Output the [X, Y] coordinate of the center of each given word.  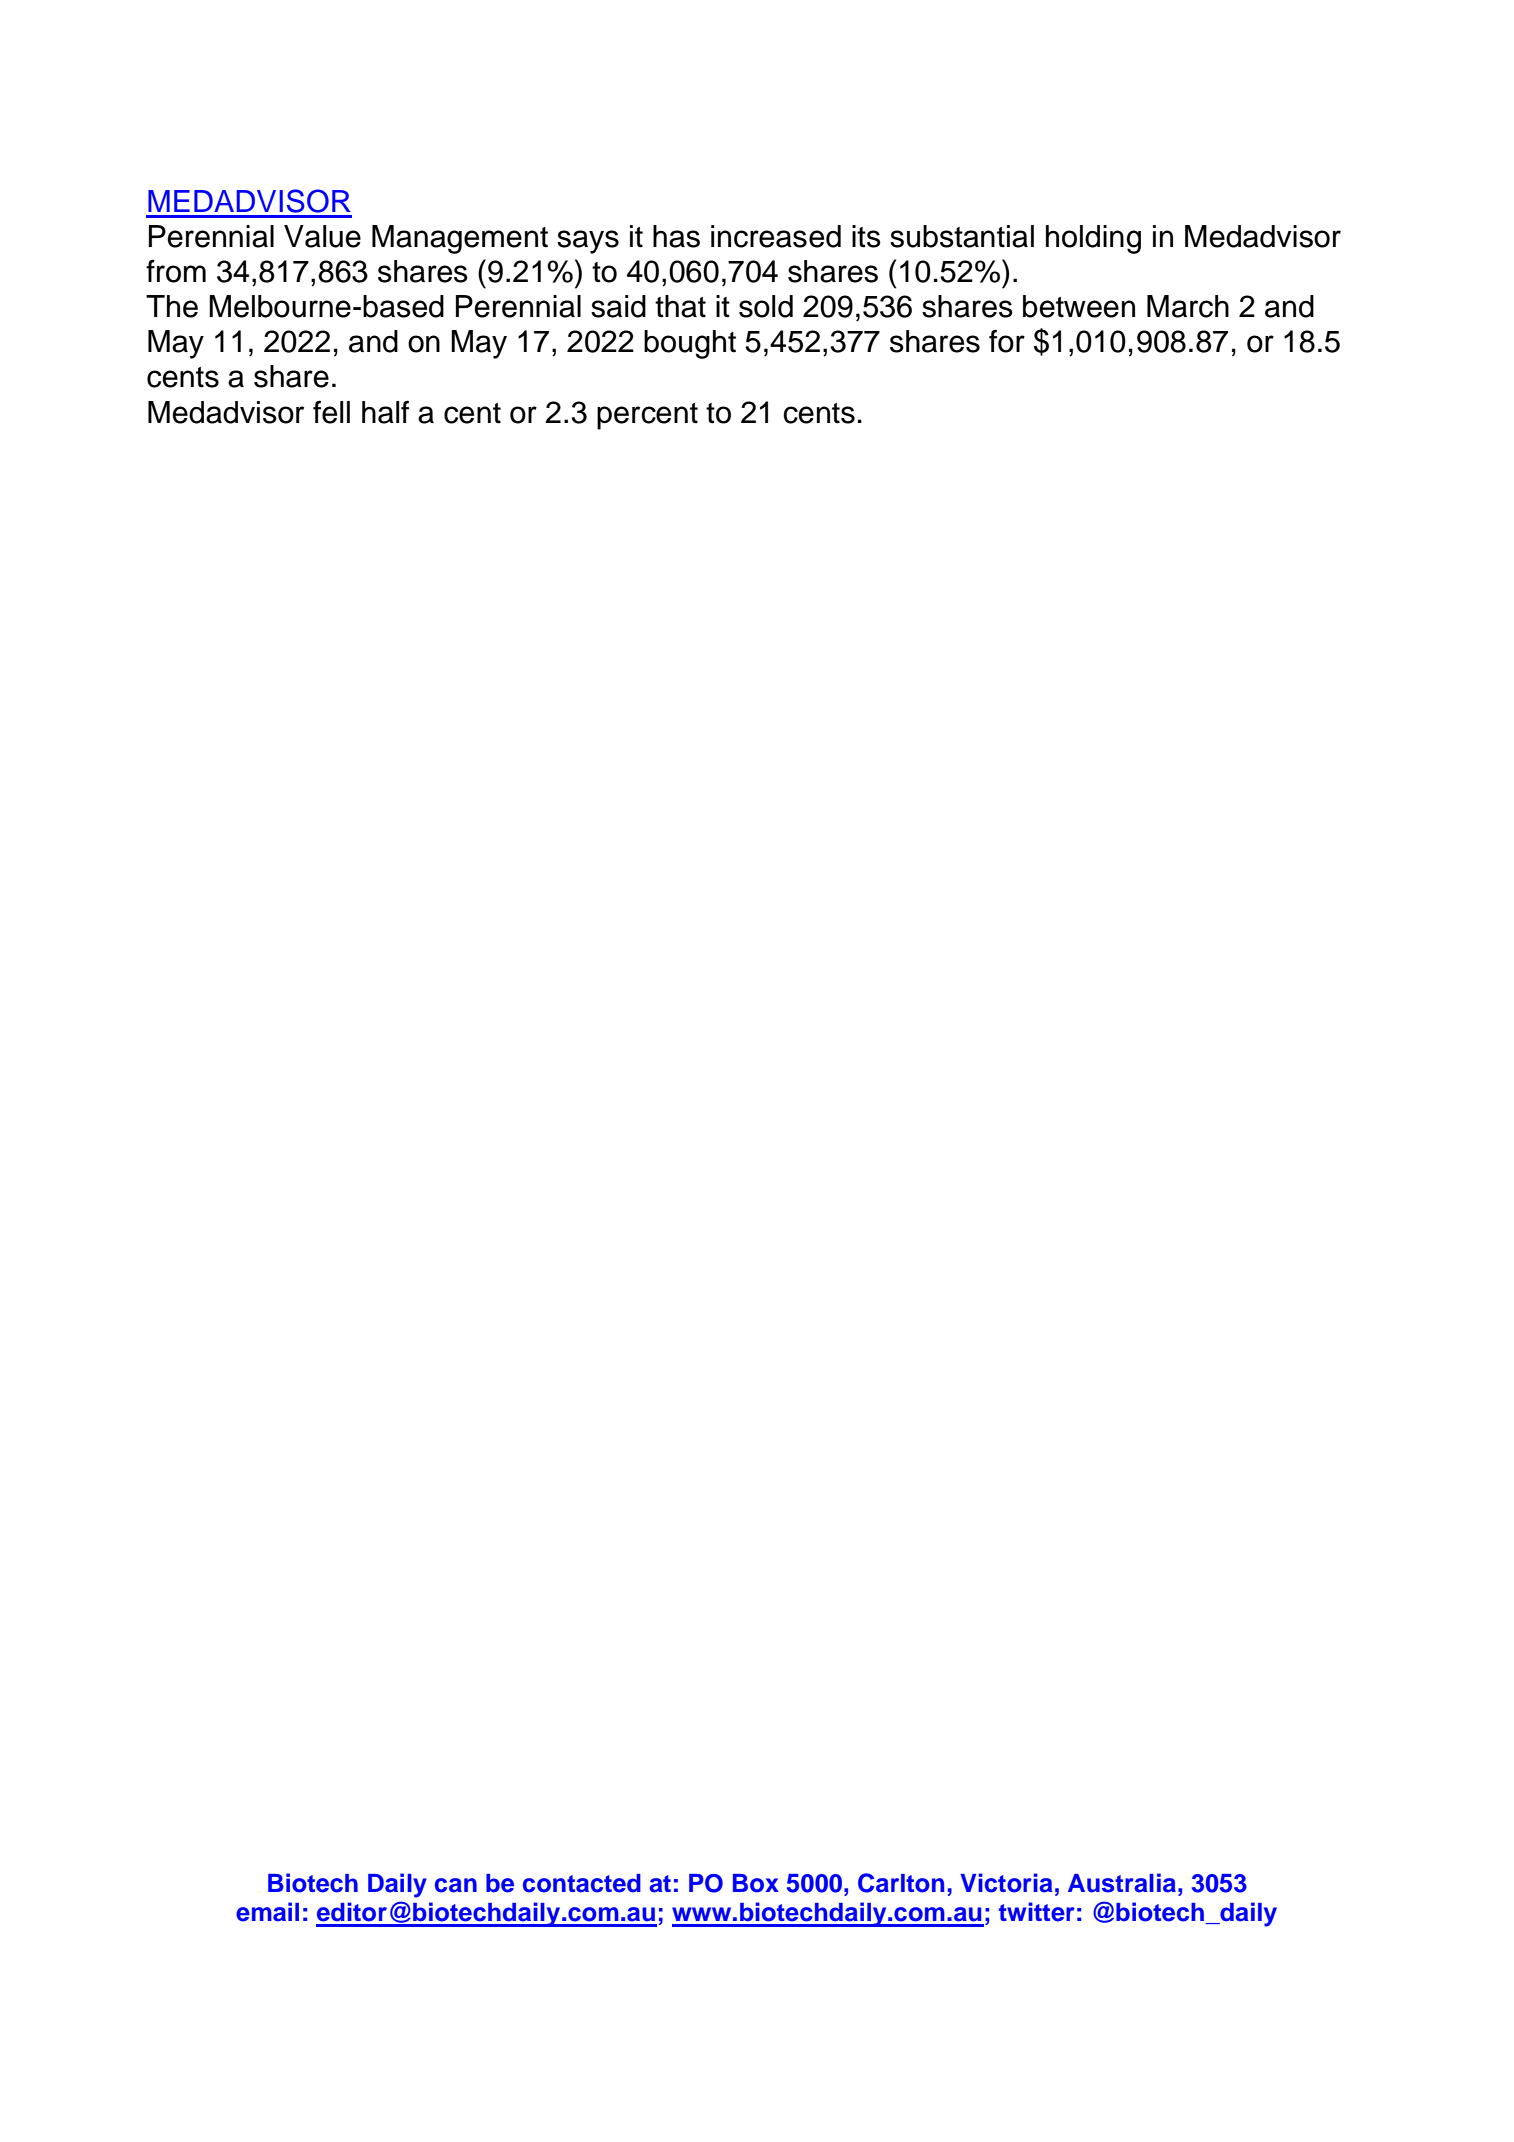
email [267, 1912]
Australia [1122, 1883]
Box [756, 1883]
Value [322, 236]
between [1079, 306]
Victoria [1006, 1883]
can [456, 1885]
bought [690, 344]
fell [331, 412]
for [1007, 341]
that [680, 306]
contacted [582, 1883]
